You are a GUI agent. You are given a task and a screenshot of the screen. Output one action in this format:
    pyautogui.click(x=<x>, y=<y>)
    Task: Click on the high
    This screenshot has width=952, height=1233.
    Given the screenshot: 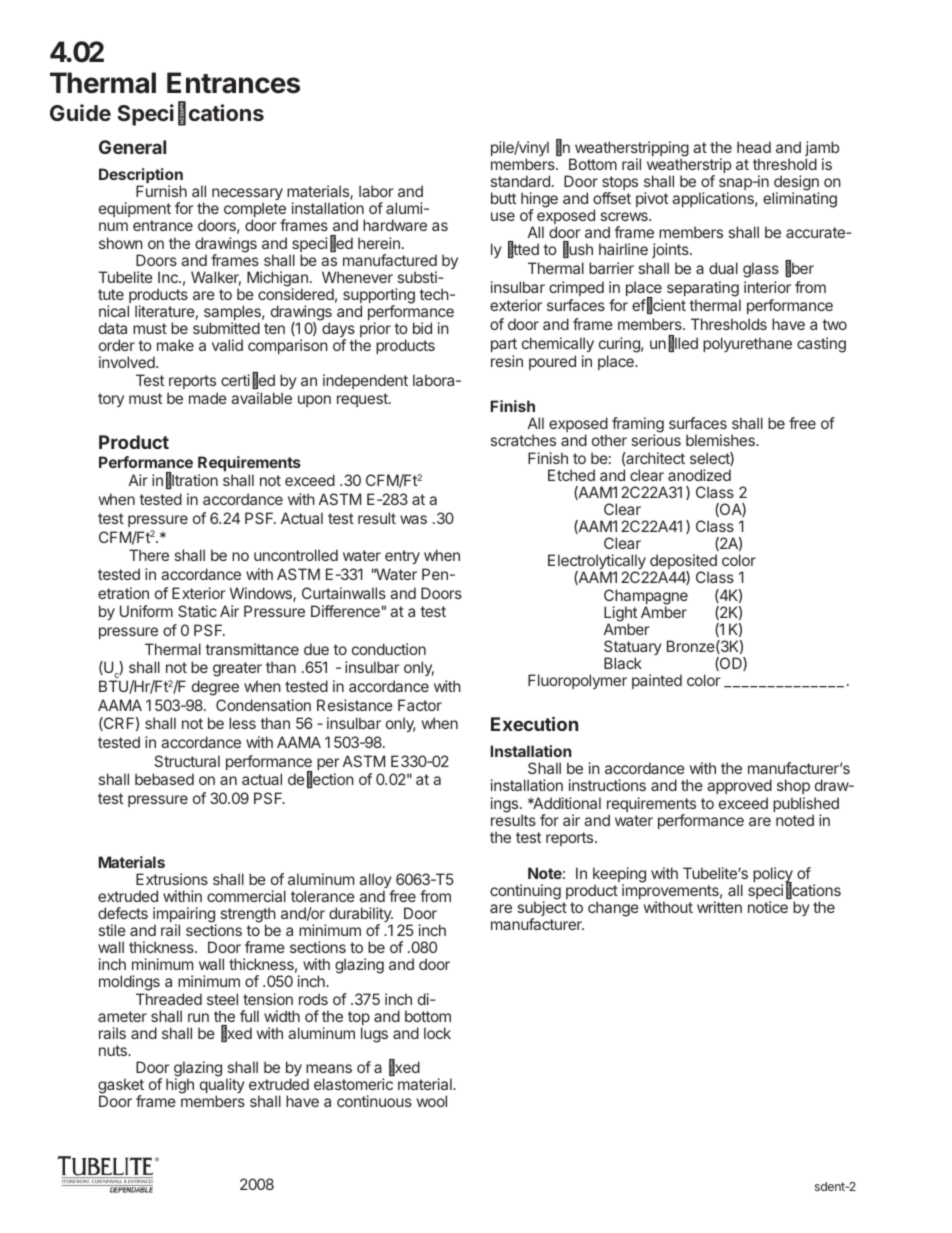 What is the action you would take?
    pyautogui.click(x=180, y=1086)
